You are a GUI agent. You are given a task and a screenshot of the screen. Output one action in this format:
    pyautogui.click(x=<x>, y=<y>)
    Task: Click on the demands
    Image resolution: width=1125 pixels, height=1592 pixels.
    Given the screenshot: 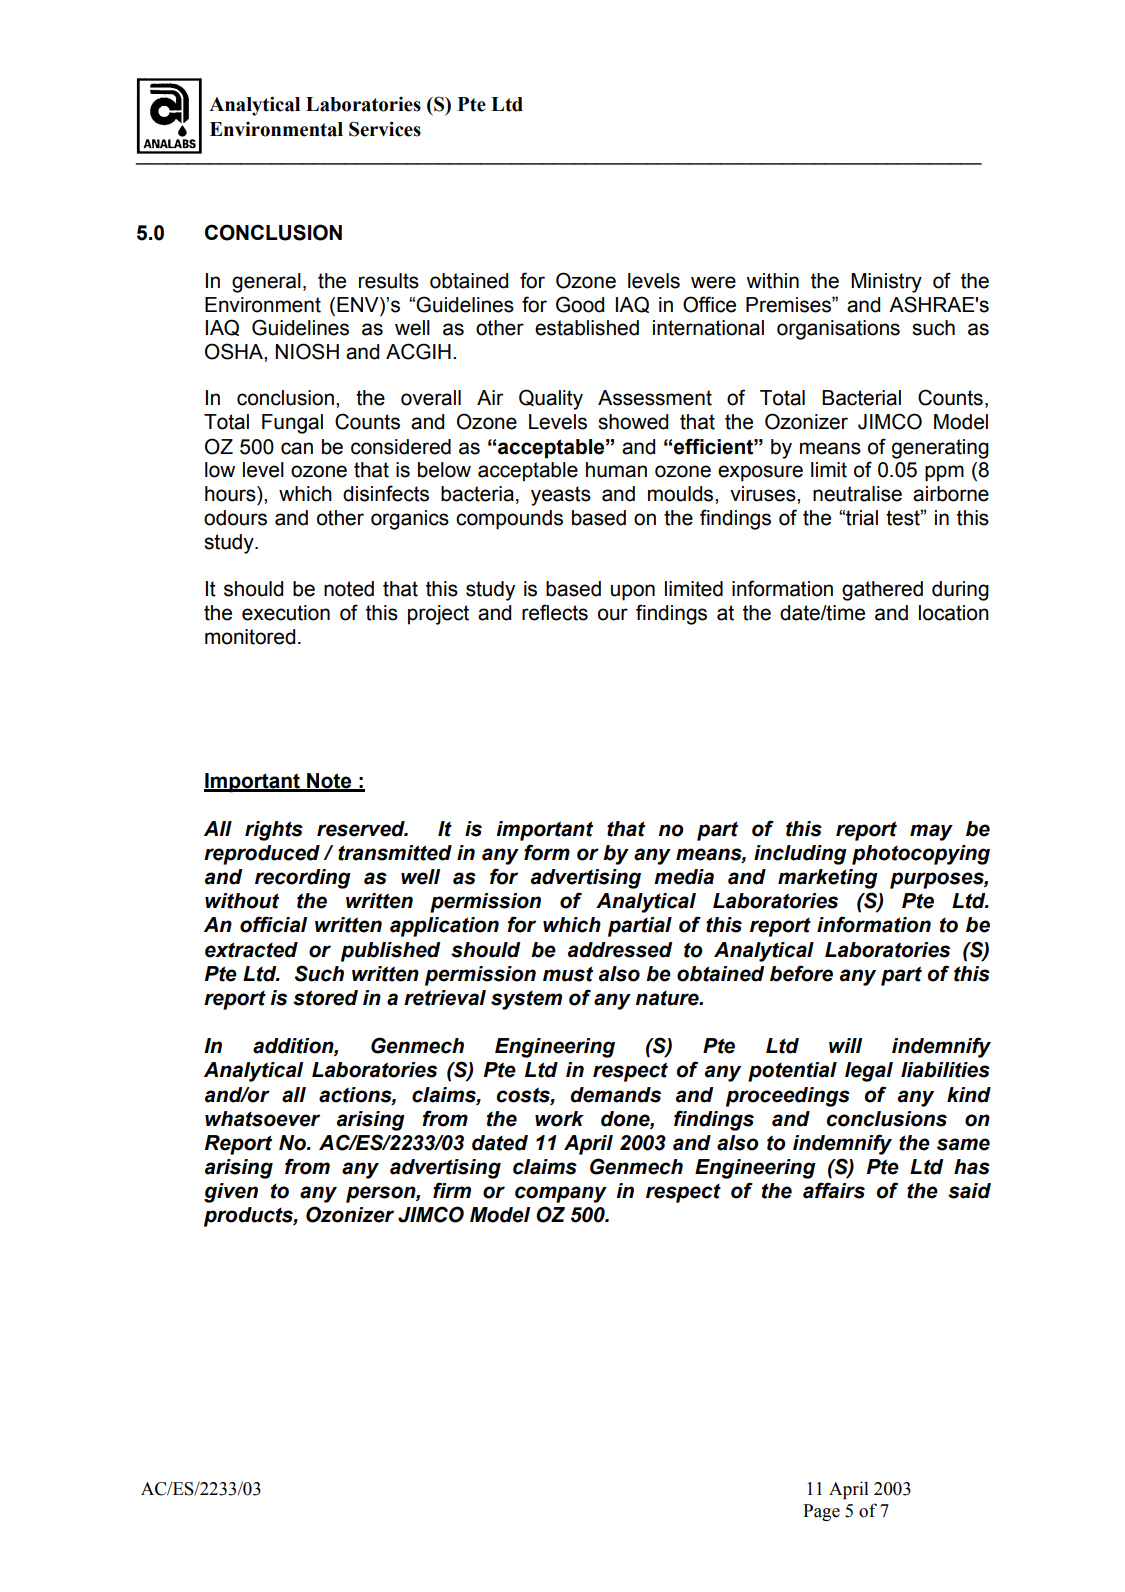 What is the action you would take?
    pyautogui.click(x=615, y=1095)
